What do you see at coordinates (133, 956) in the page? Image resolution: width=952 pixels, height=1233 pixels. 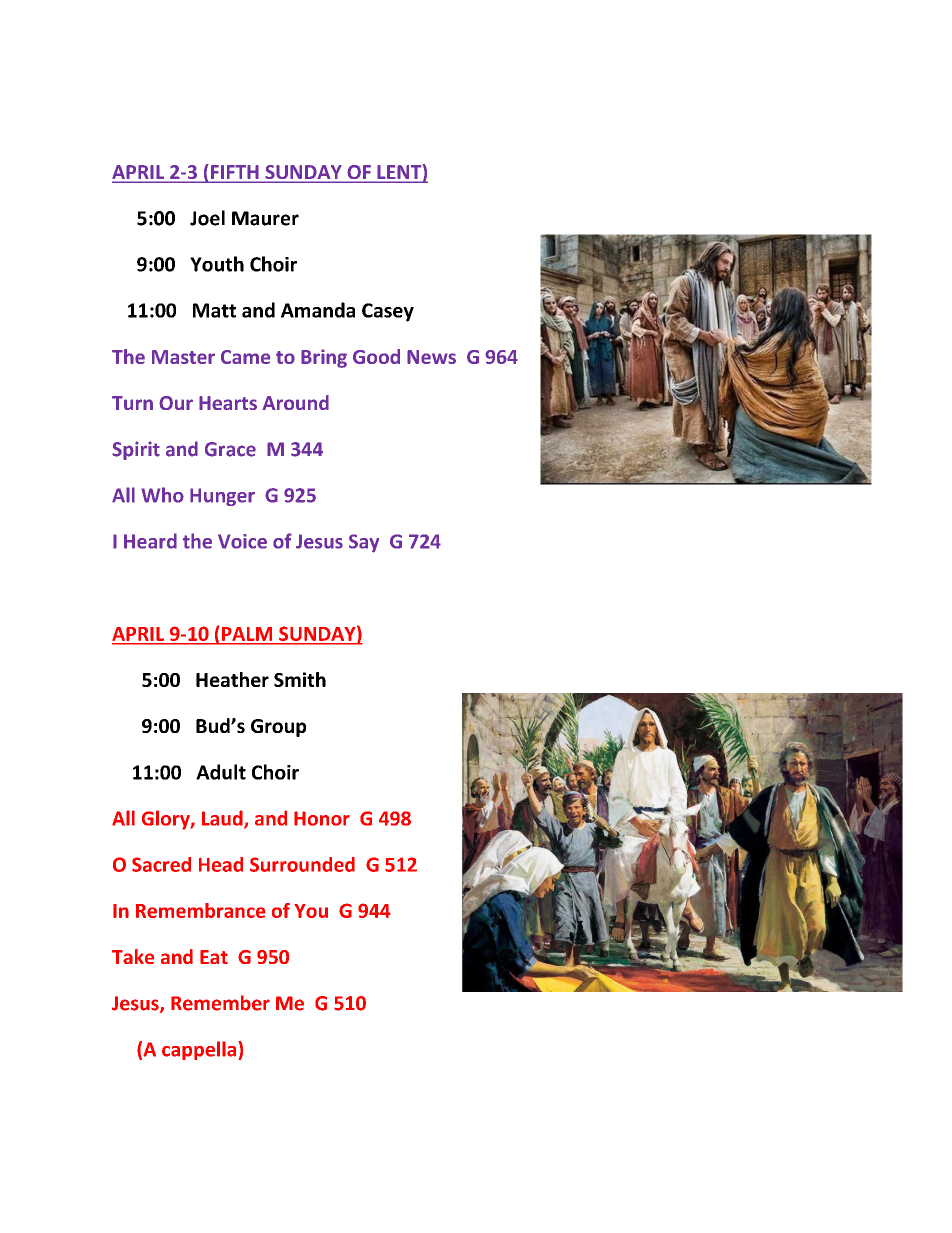 I see `Take` at bounding box center [133, 956].
